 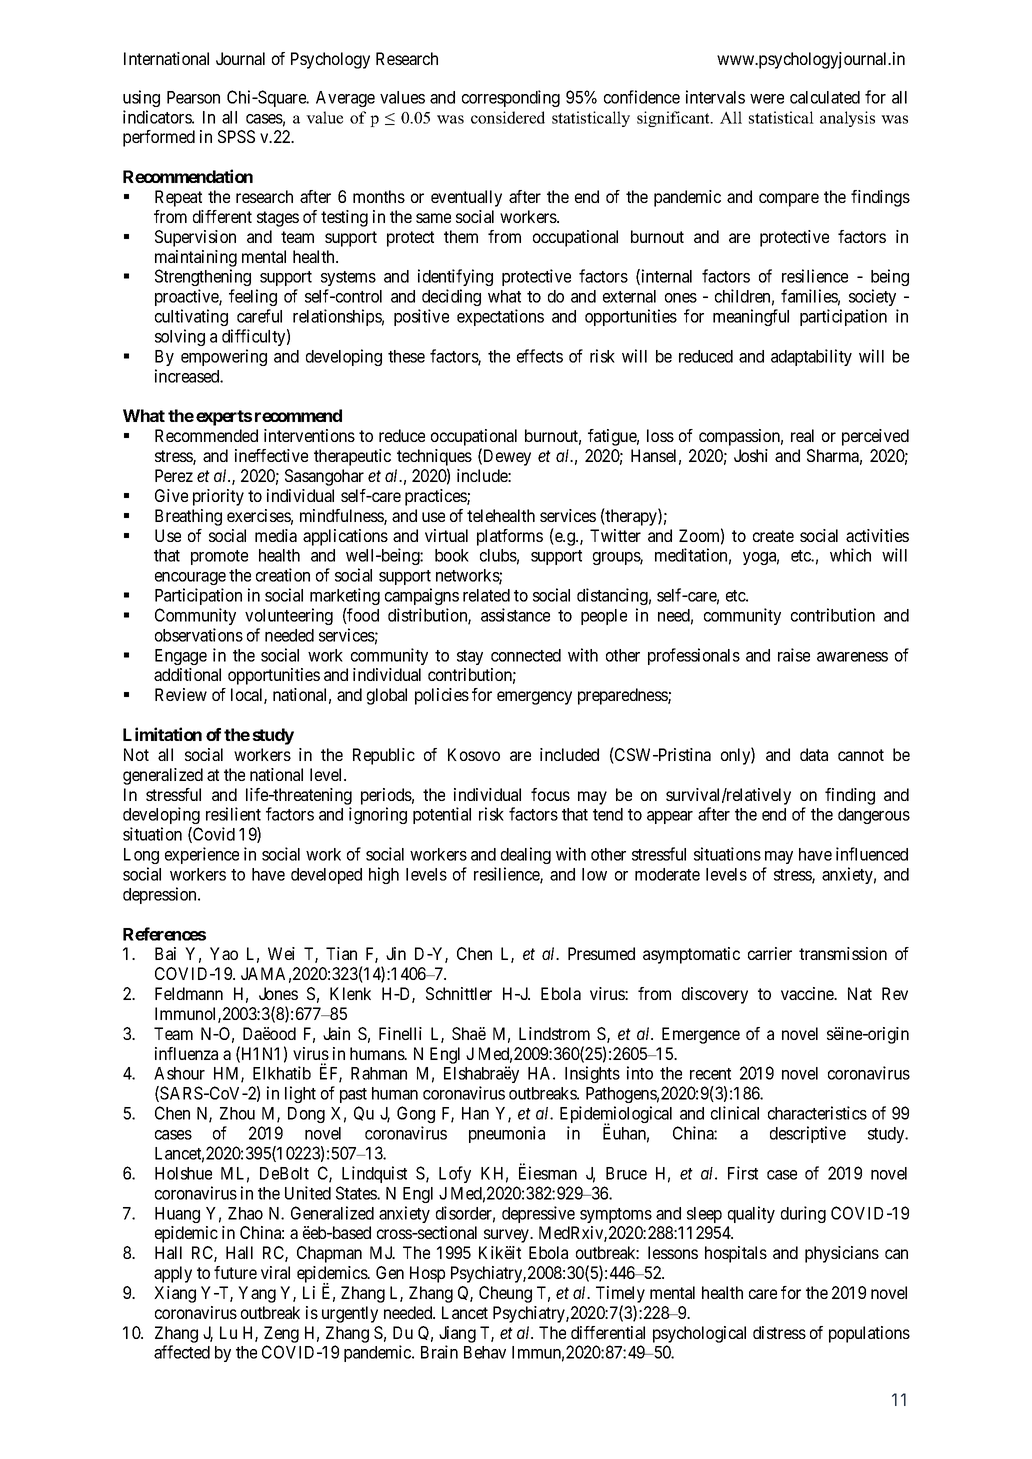 What do you see at coordinates (814, 754) in the page?
I see `data` at bounding box center [814, 754].
